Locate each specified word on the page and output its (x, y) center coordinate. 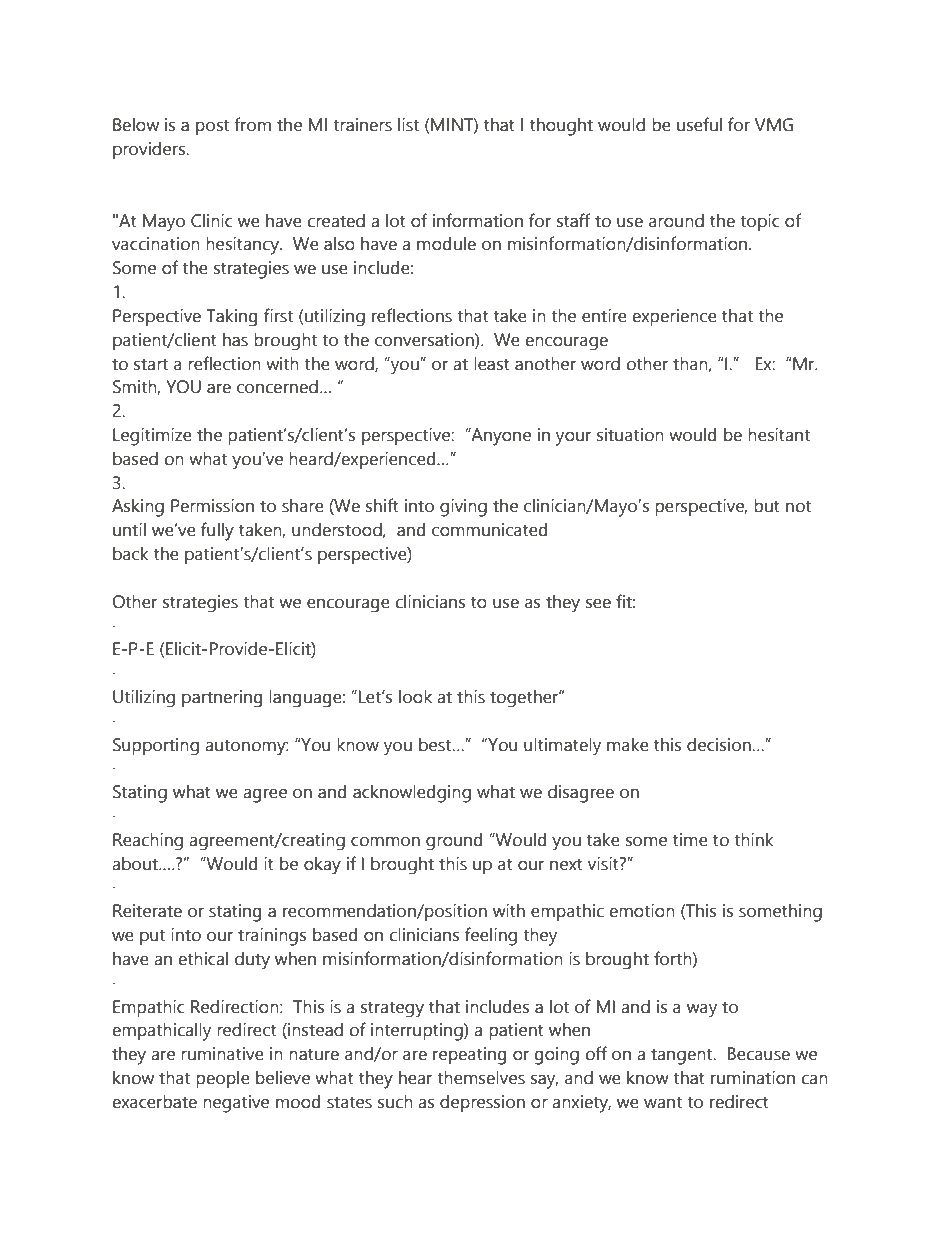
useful (699, 124)
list (408, 125)
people (223, 1079)
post (212, 127)
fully (217, 531)
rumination (753, 1078)
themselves (481, 1078)
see (598, 603)
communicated (489, 530)
